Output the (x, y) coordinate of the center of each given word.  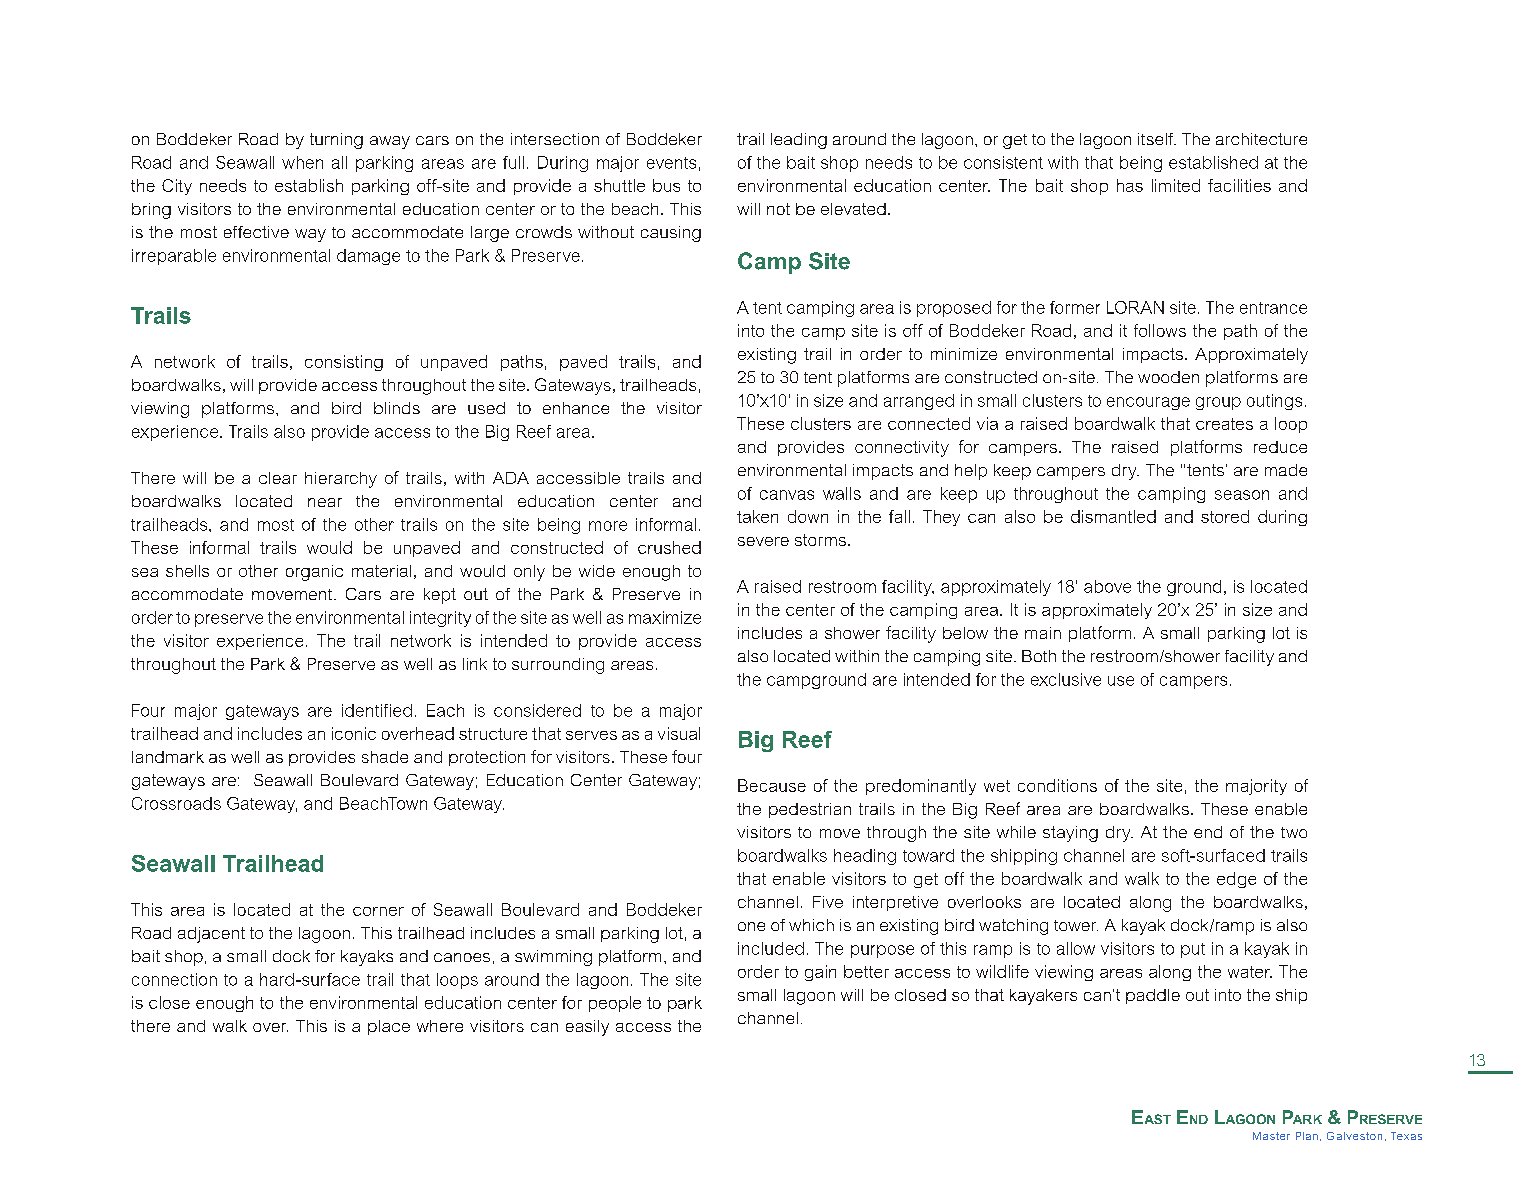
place (389, 1027)
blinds (397, 408)
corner (378, 911)
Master (1271, 1136)
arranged (919, 402)
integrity (440, 619)
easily (587, 1028)
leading (799, 141)
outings (1274, 402)
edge (1236, 880)
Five (828, 902)
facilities (1239, 185)
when (302, 162)
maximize (665, 617)
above (1107, 586)
